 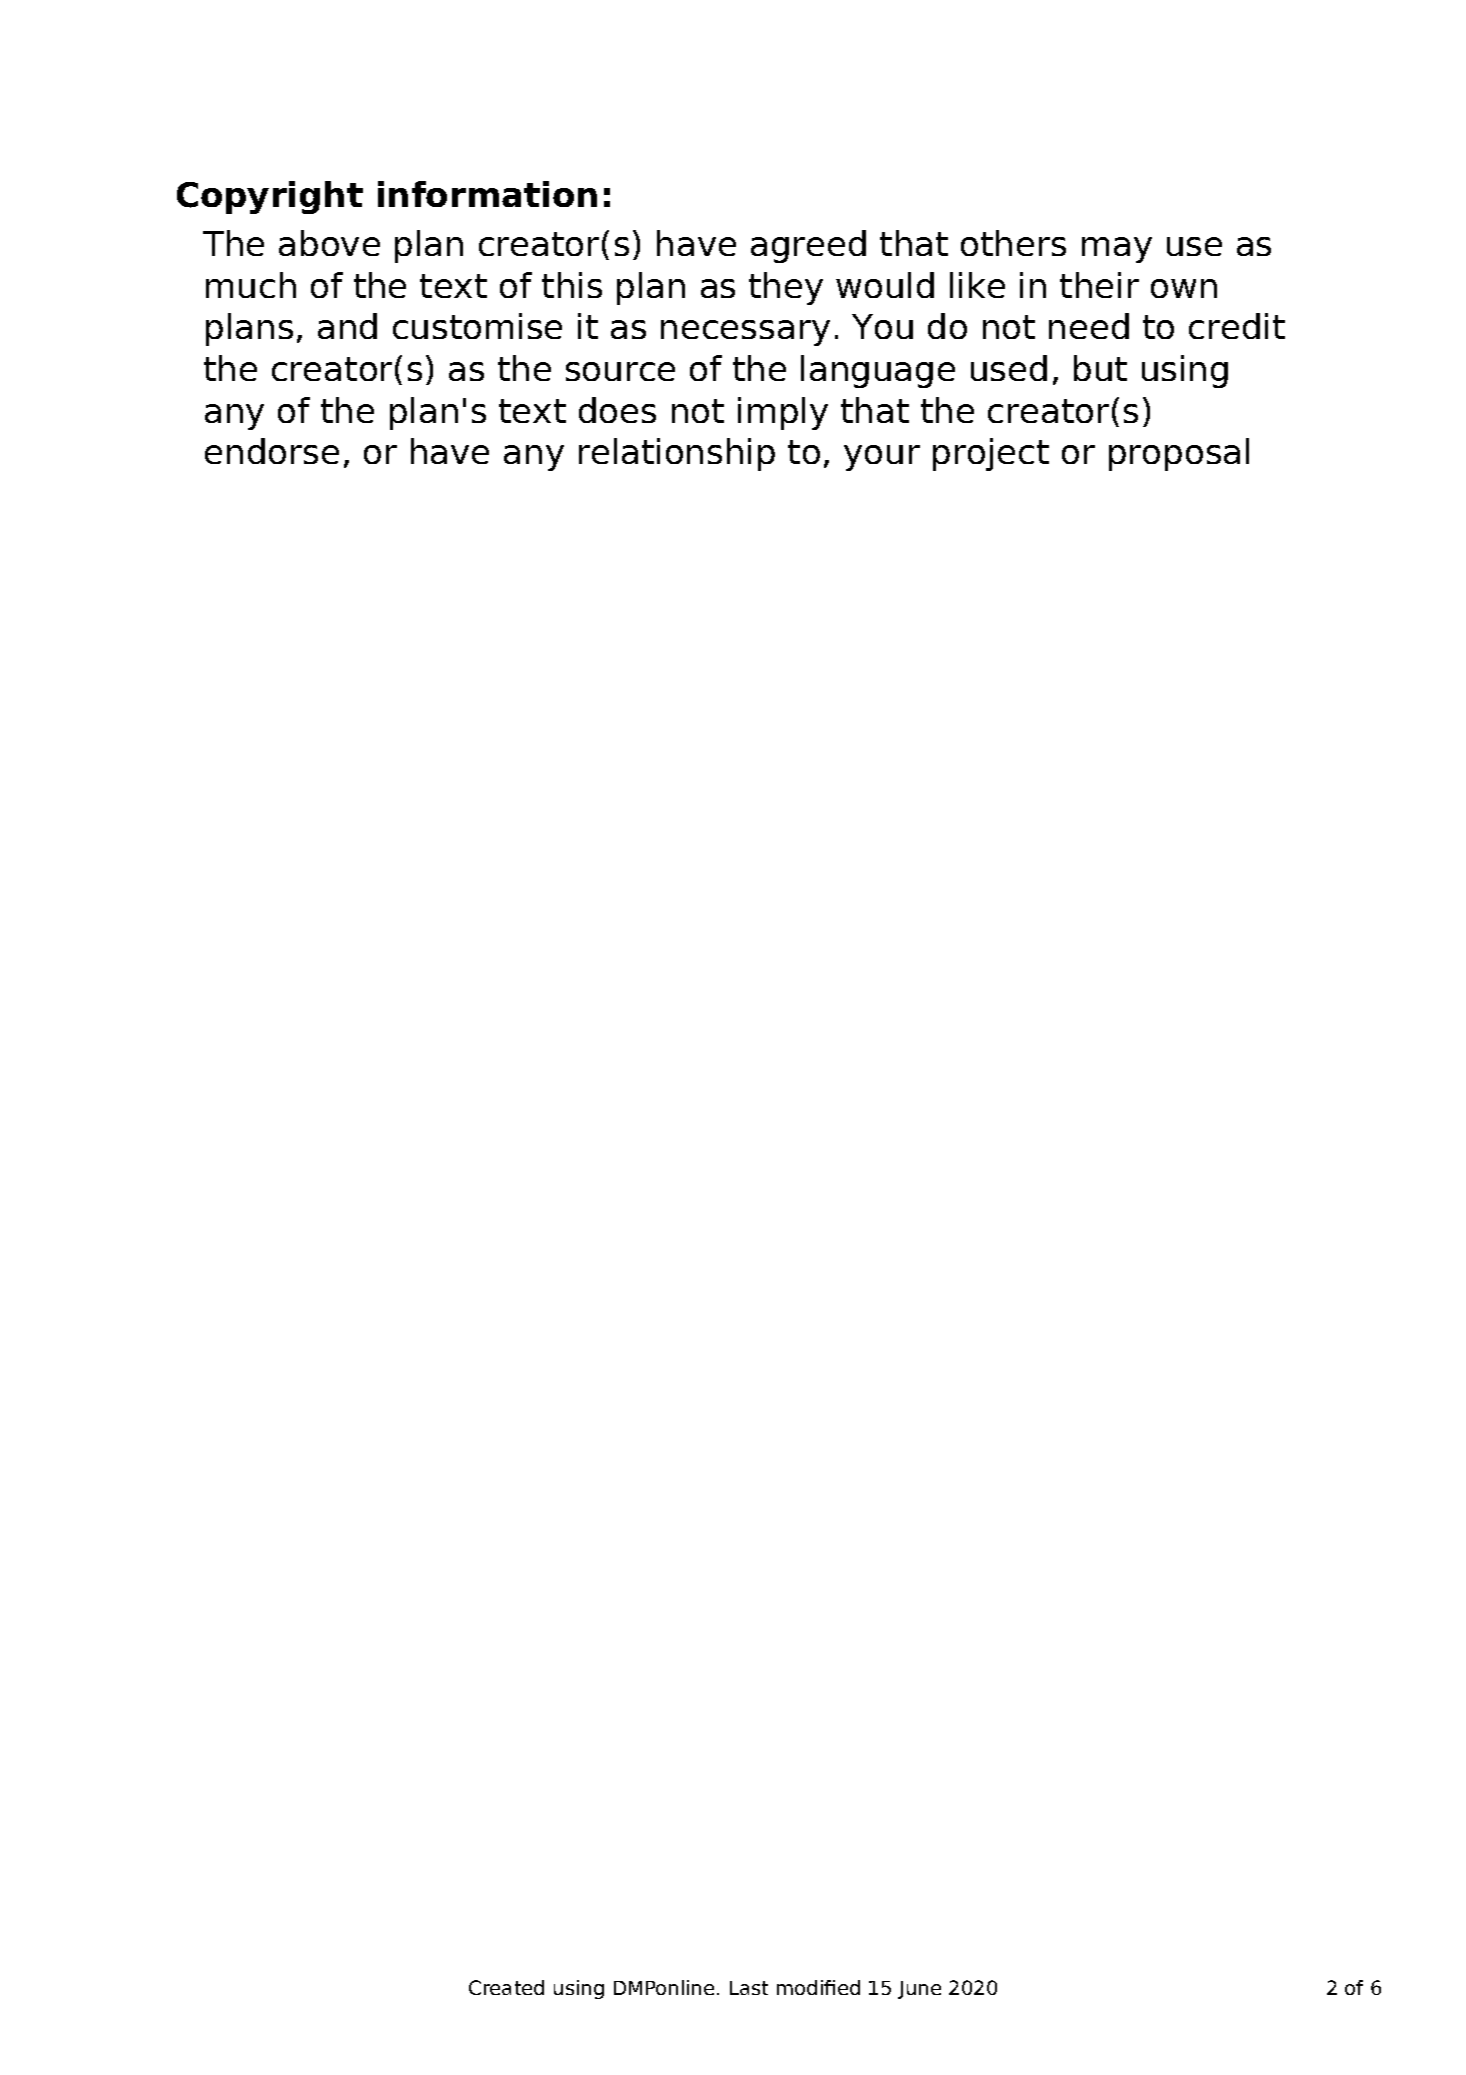 What do you see at coordinates (749, 1988) in the image?
I see `Last` at bounding box center [749, 1988].
